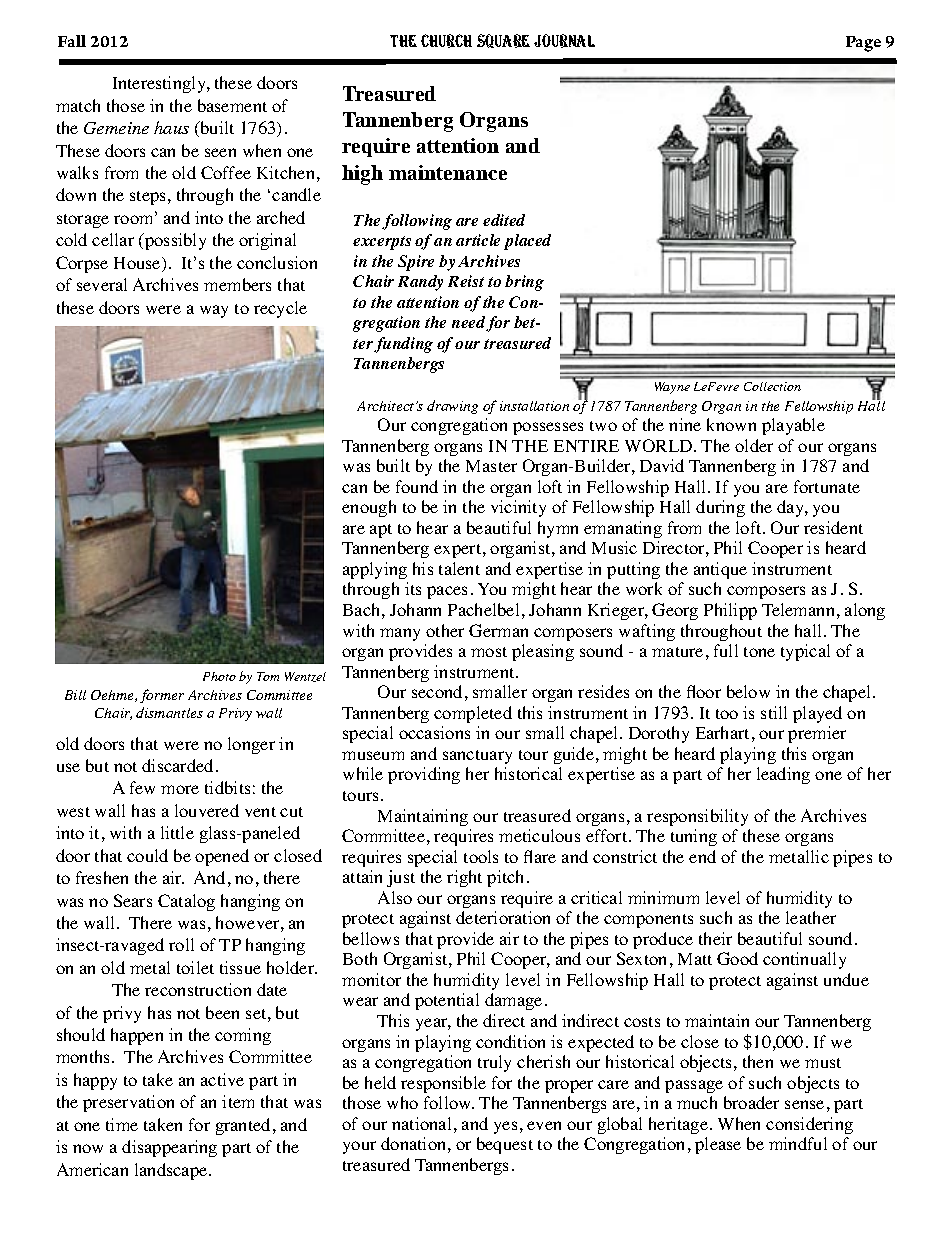 The width and height of the screenshot is (952, 1233). What do you see at coordinates (169, 1148) in the screenshot?
I see `disappearing` at bounding box center [169, 1148].
